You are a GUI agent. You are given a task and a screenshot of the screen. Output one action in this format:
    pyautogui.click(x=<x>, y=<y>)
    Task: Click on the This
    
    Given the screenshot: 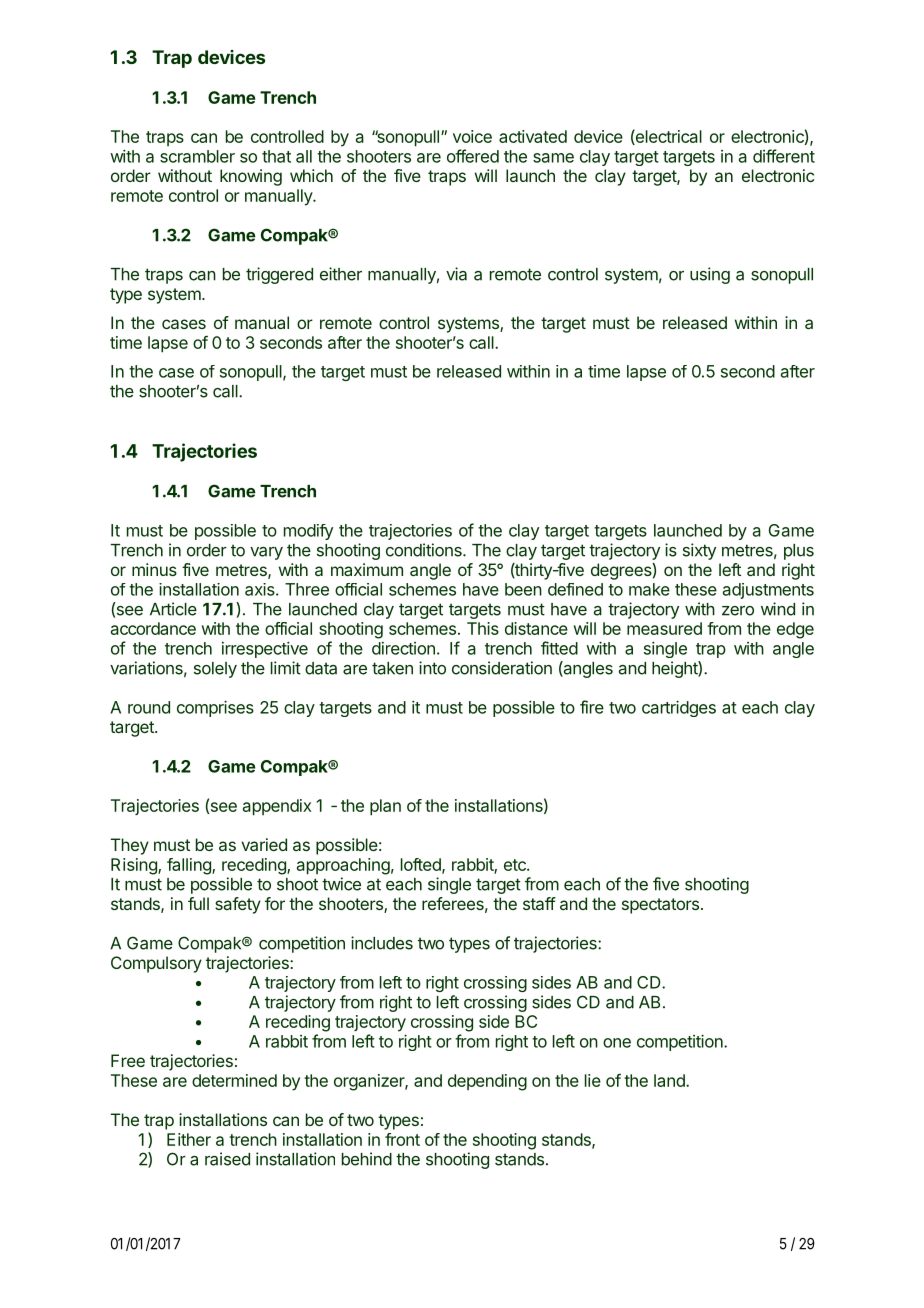 What is the action you would take?
    pyautogui.click(x=483, y=628)
